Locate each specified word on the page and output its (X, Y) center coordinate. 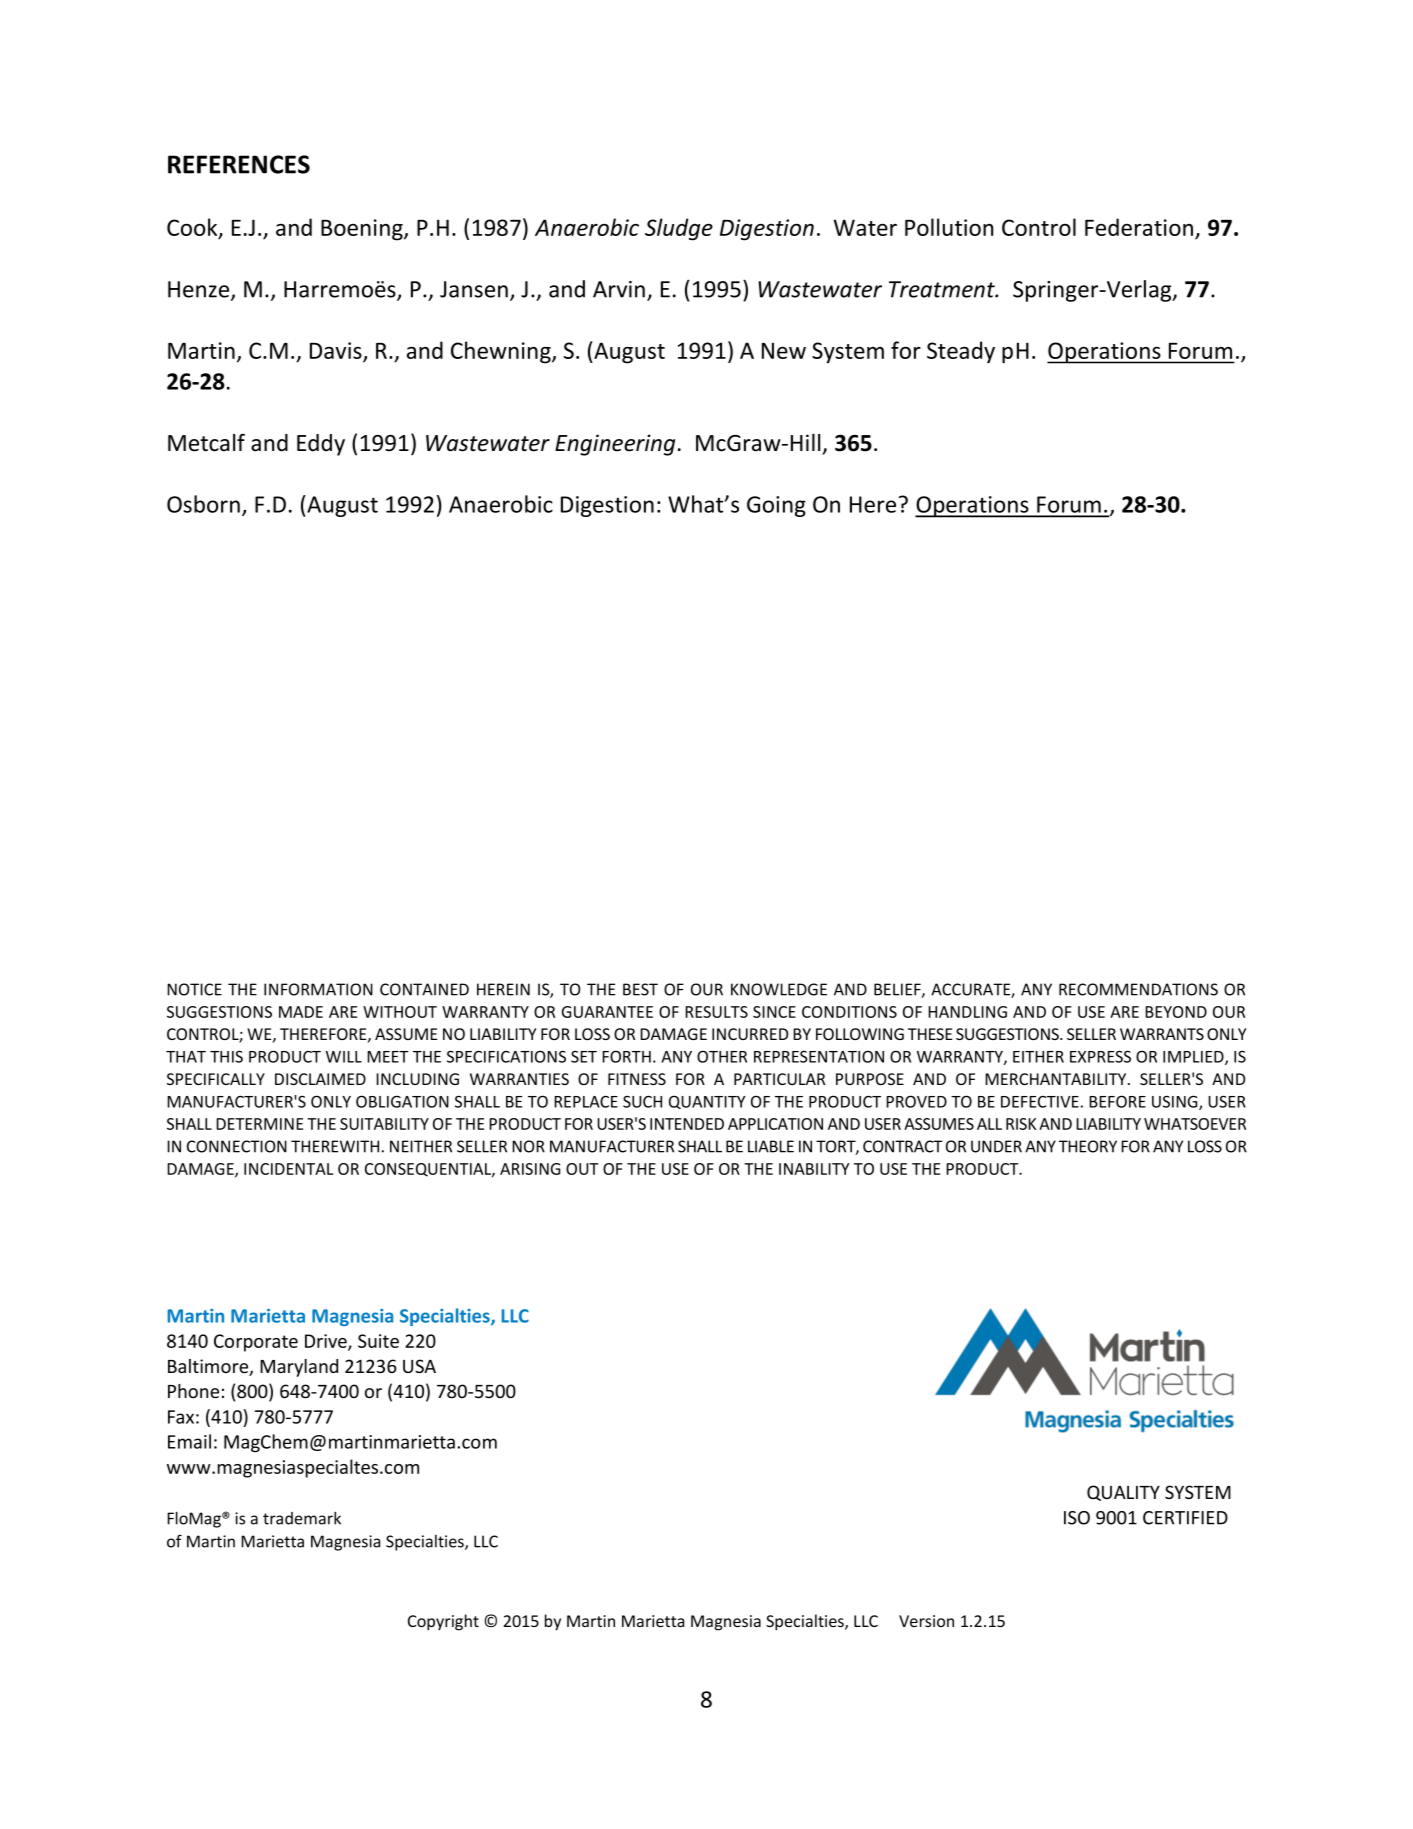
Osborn (203, 504)
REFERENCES (239, 164)
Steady (961, 352)
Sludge (679, 229)
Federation (1139, 227)
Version (926, 1621)
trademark (302, 1518)
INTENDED (687, 1124)
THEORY (1088, 1146)
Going (776, 506)
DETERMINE (259, 1124)
